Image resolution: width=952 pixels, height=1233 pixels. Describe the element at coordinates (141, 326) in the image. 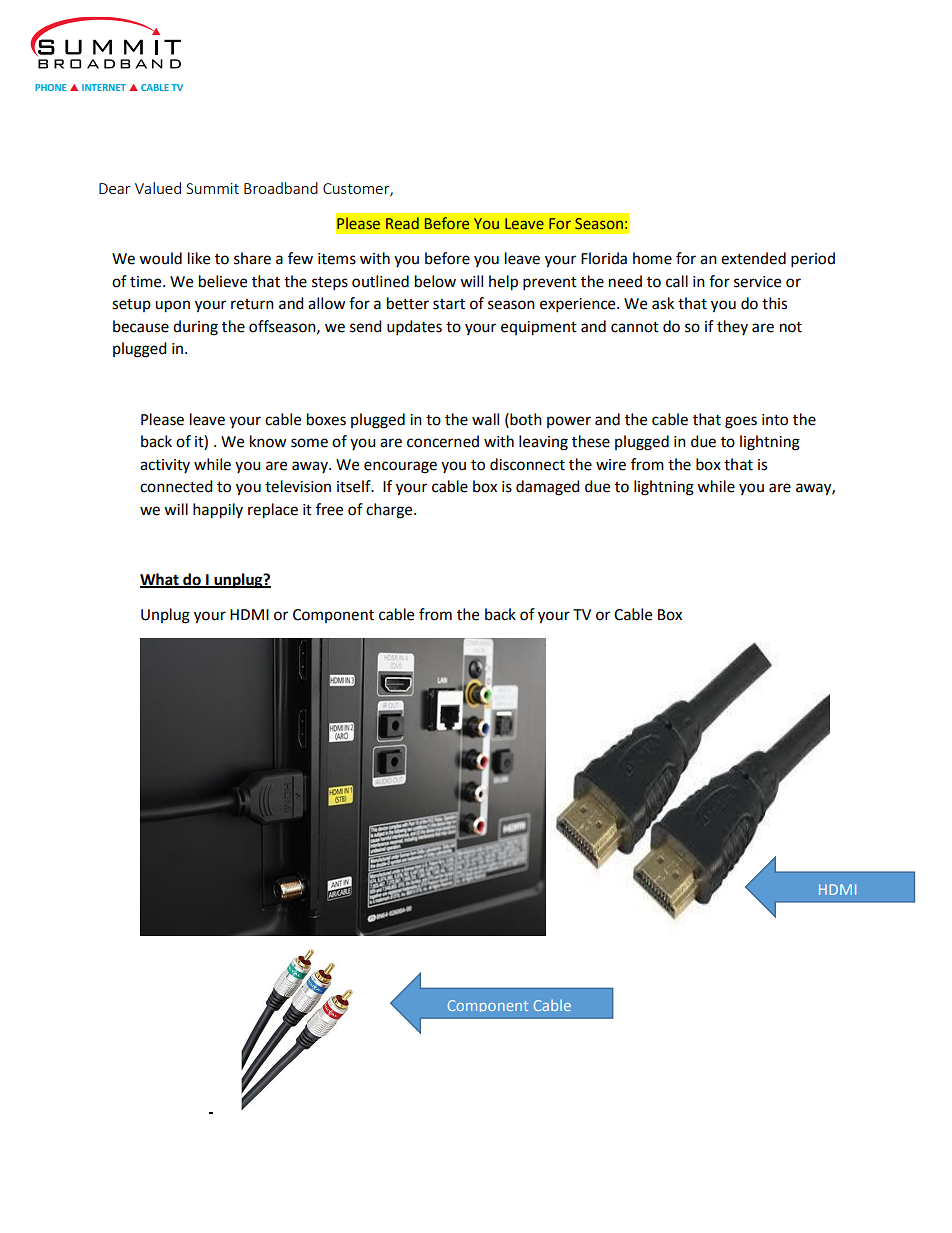

I see `because` at that location.
